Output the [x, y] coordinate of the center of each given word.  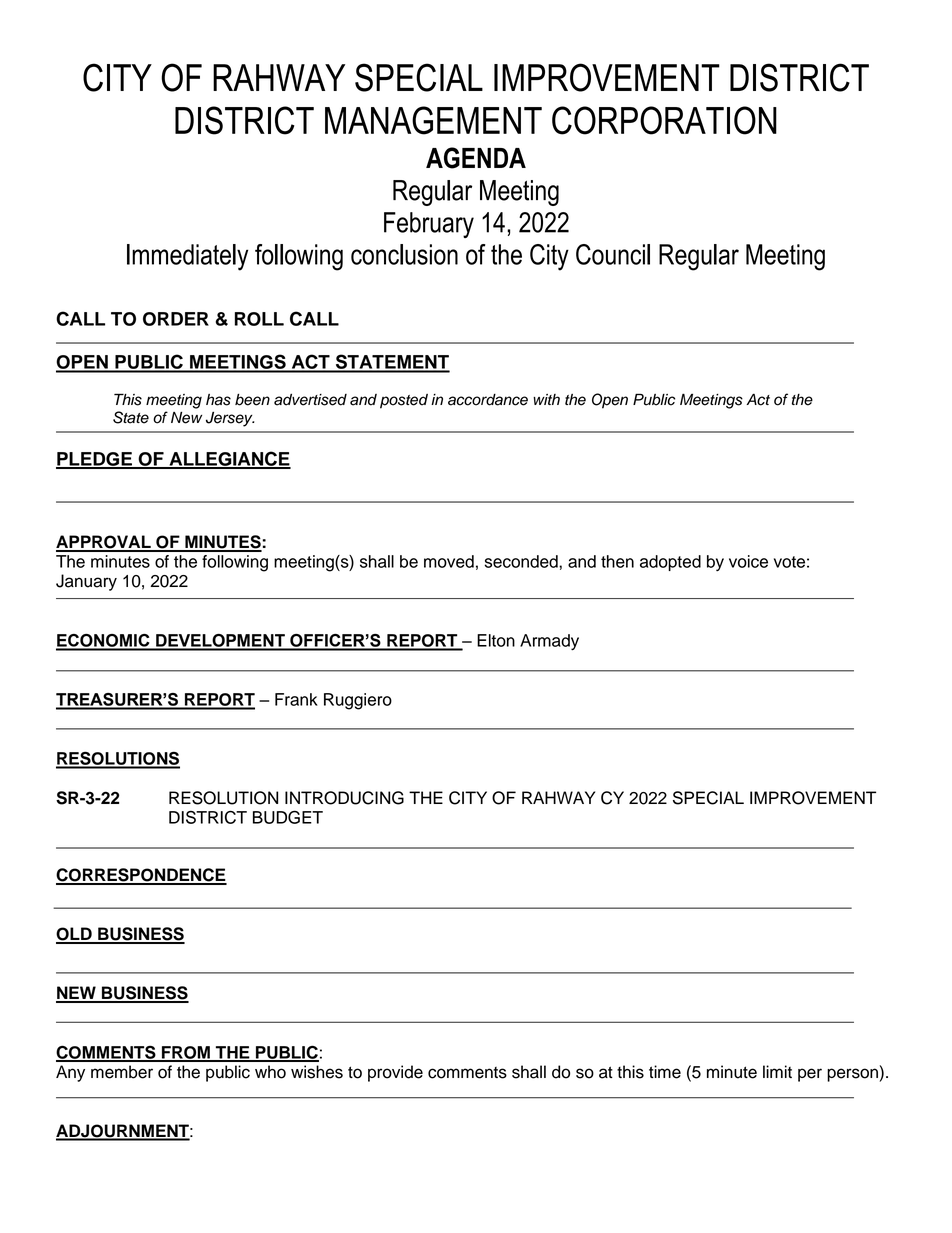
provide [395, 1073]
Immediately [187, 257]
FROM [186, 1053]
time [665, 1072]
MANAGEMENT [433, 120]
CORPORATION [664, 120]
